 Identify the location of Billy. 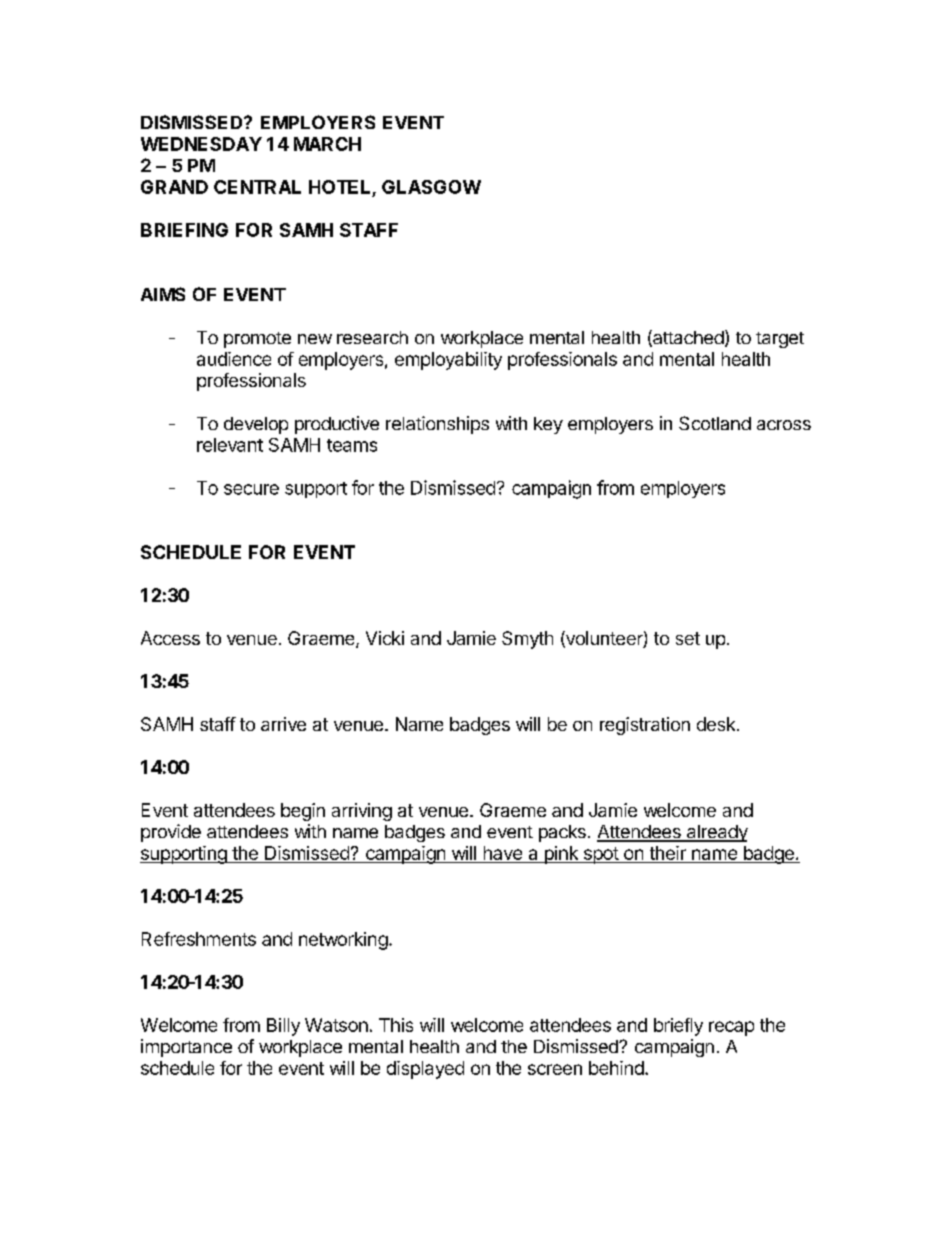
(283, 1027).
